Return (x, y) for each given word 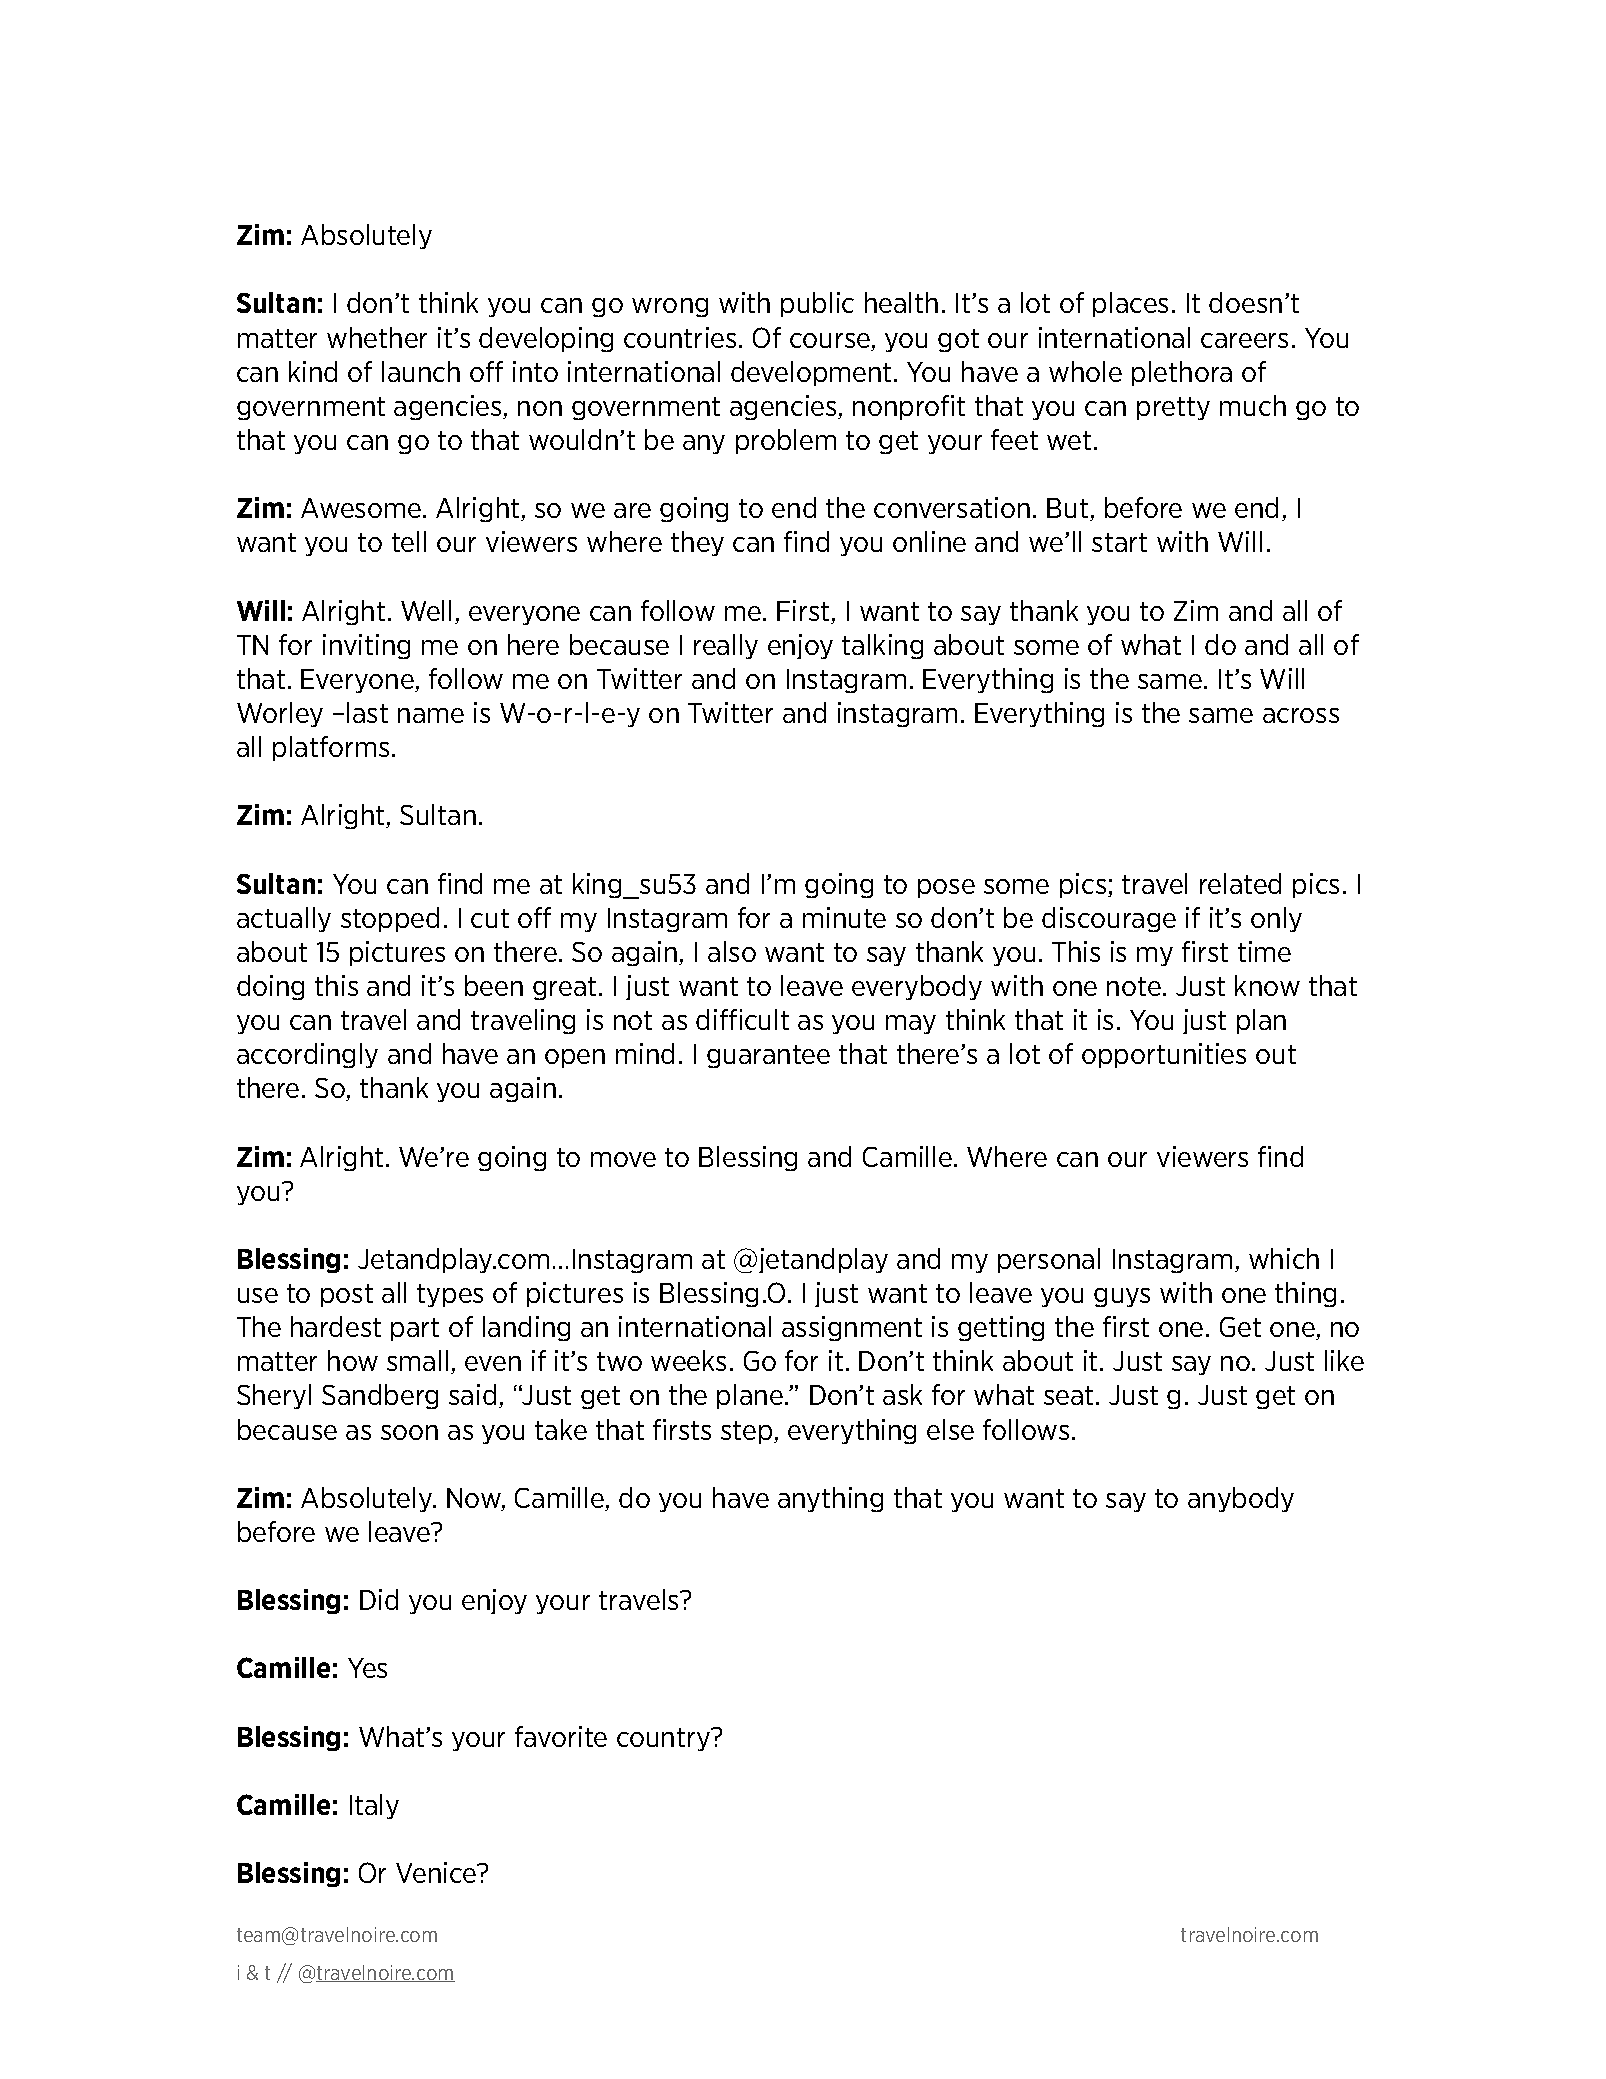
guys (1122, 1297)
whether (377, 337)
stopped (390, 919)
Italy (374, 1806)
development (811, 373)
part (415, 1329)
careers (1244, 340)
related (1240, 883)
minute (844, 917)
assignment (852, 1328)
